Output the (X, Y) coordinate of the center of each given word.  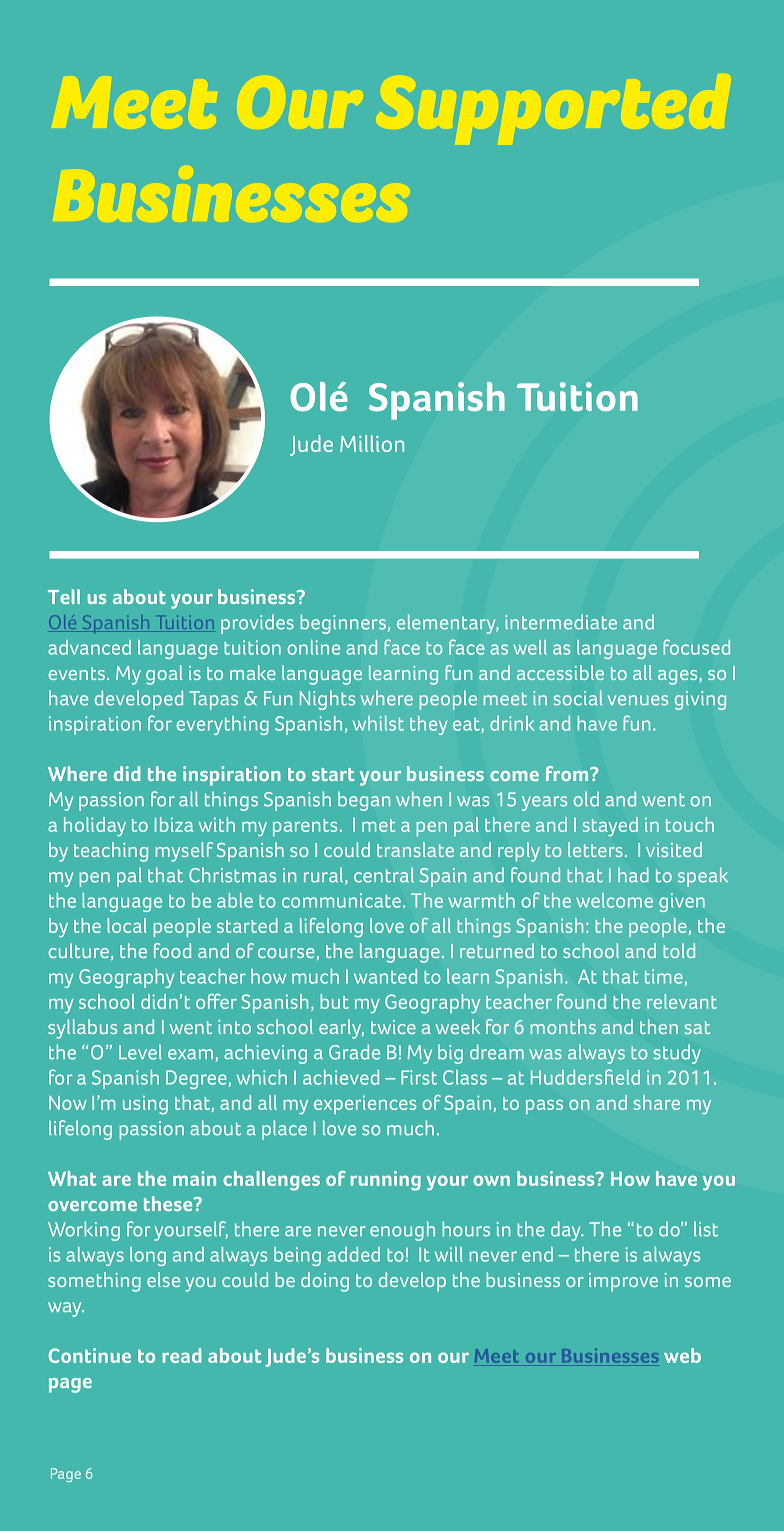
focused (696, 647)
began (364, 801)
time (665, 977)
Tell (64, 596)
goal (164, 675)
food (172, 950)
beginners (343, 624)
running (386, 1181)
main (194, 1178)
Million (372, 443)
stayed (610, 826)
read (182, 1355)
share (657, 1102)
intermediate (561, 622)
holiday (95, 826)
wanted (385, 976)
